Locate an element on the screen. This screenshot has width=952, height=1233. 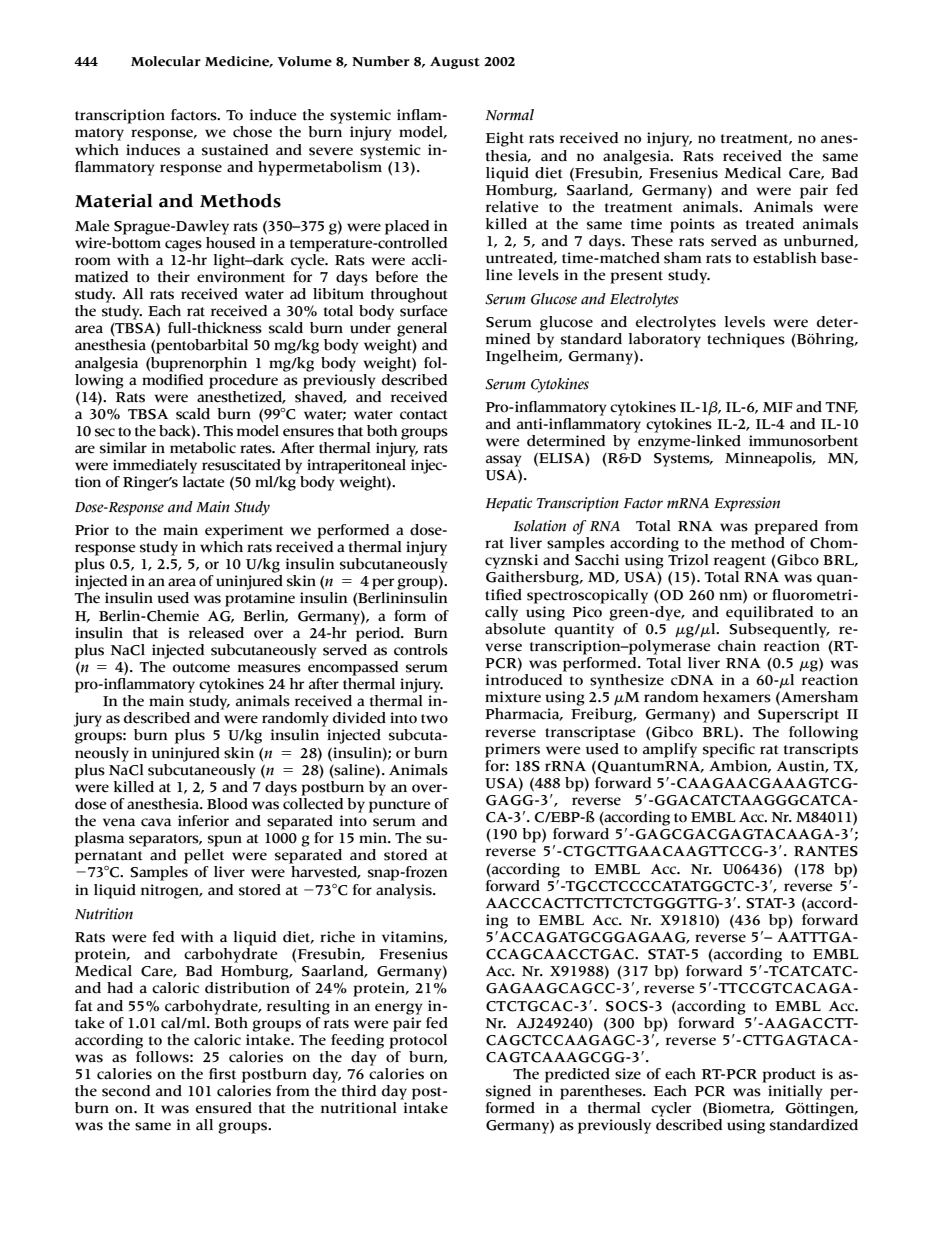
released is located at coordinates (216, 633).
